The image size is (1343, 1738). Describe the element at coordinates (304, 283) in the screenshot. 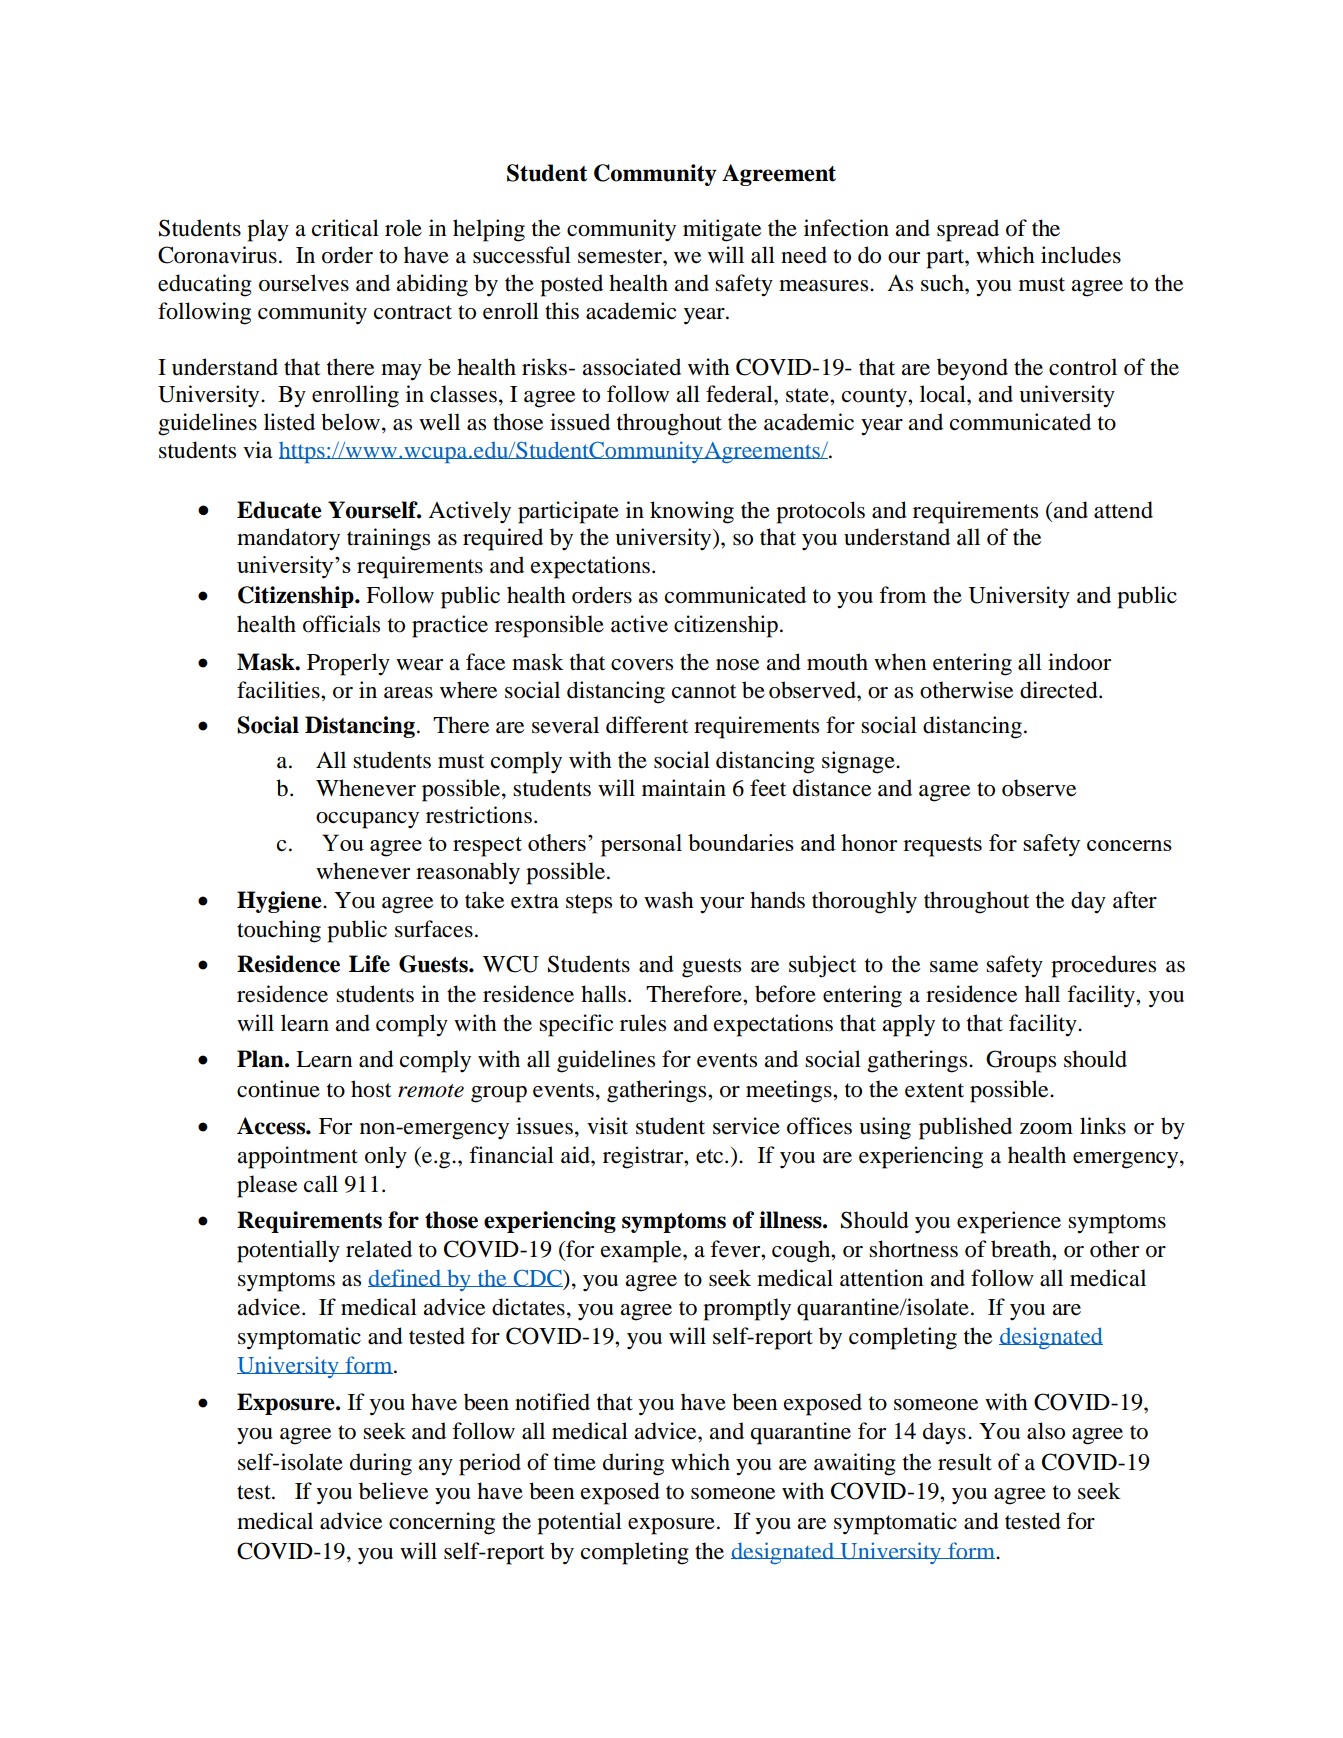

I see `ourselves` at that location.
